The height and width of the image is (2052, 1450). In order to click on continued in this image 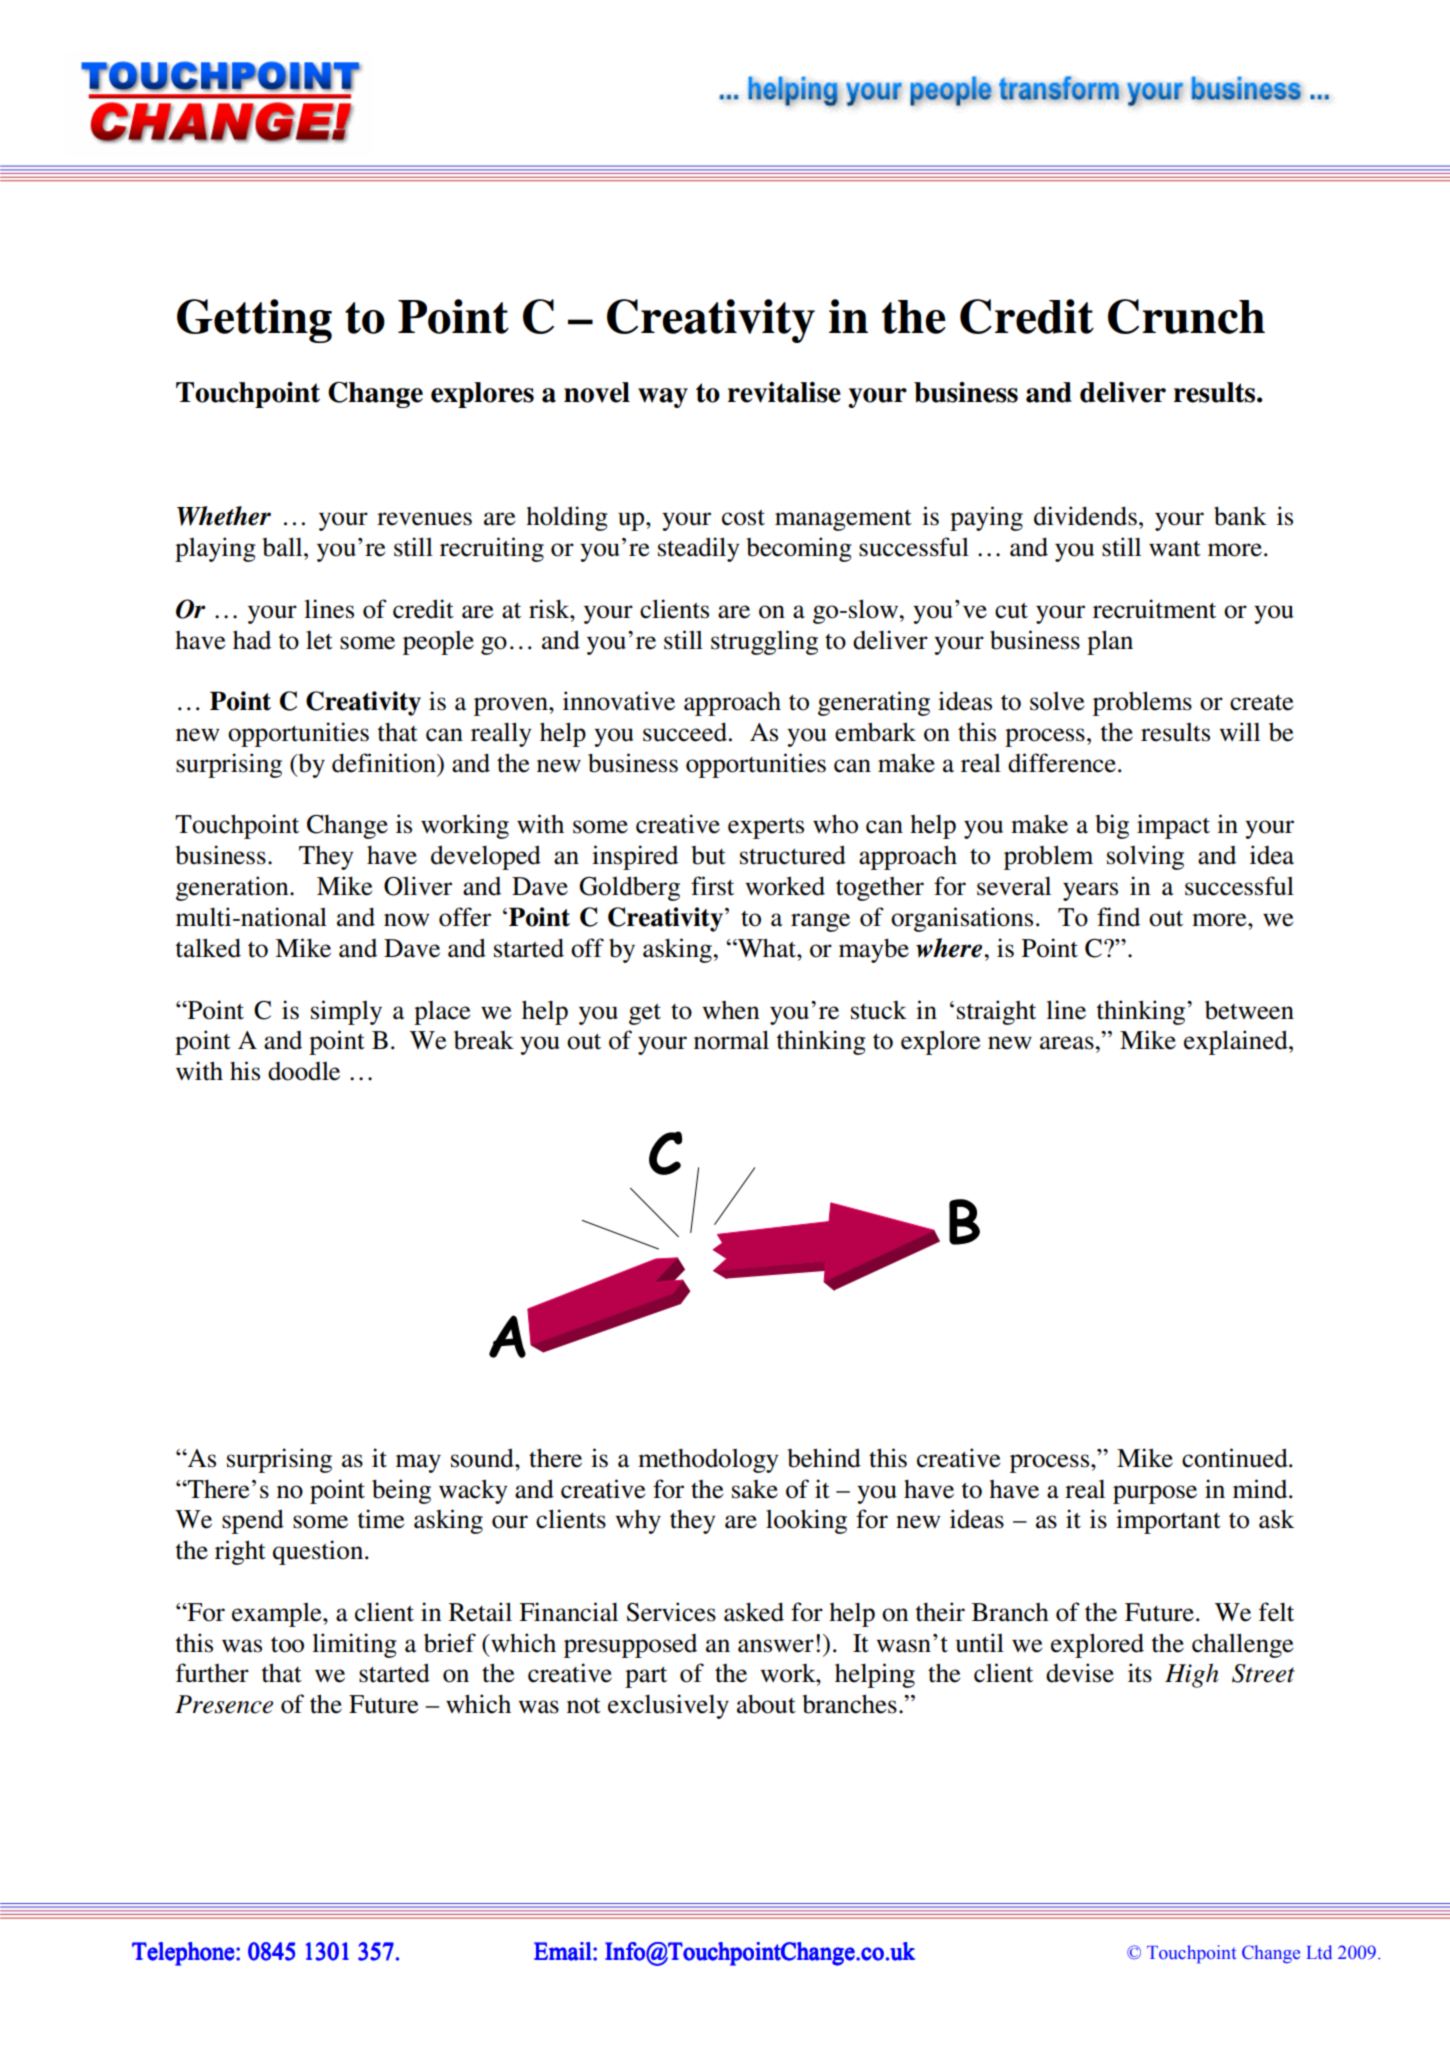, I will do `click(1236, 1458)`.
